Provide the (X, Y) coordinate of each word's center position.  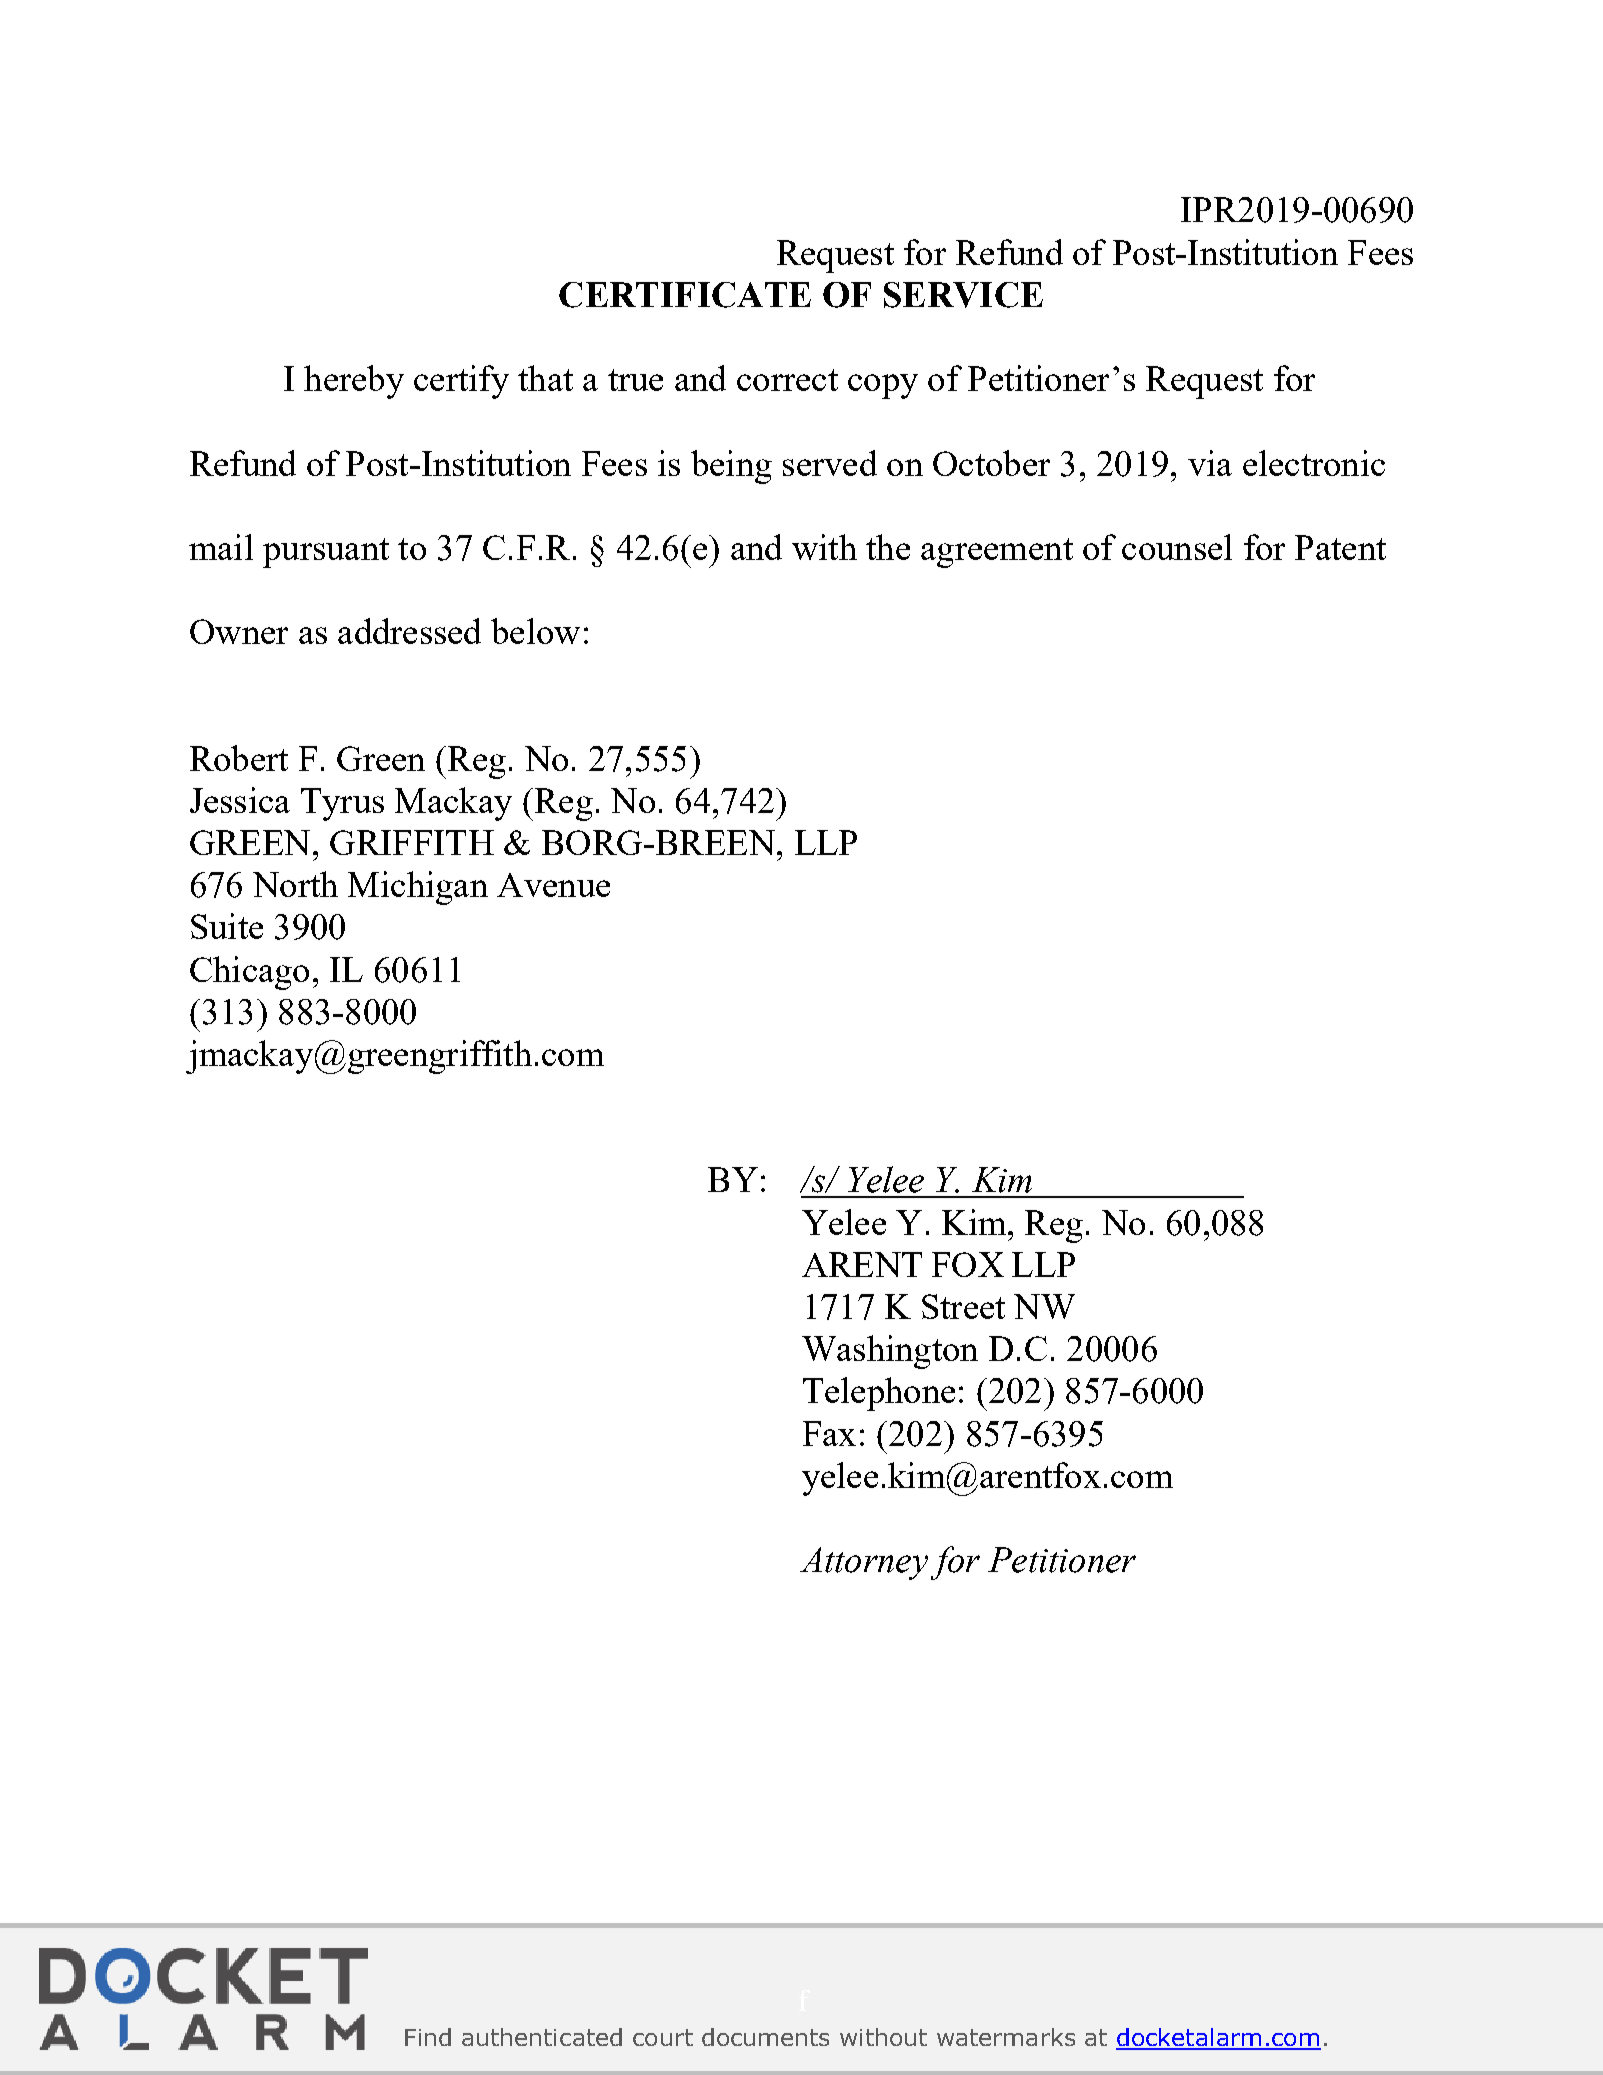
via (1210, 463)
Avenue (553, 885)
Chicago (249, 973)
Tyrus (342, 804)
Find (428, 2037)
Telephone (879, 1394)
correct (787, 380)
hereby (354, 382)
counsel (1177, 547)
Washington (890, 1352)
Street (963, 1306)
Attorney (864, 1563)
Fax (829, 1433)
